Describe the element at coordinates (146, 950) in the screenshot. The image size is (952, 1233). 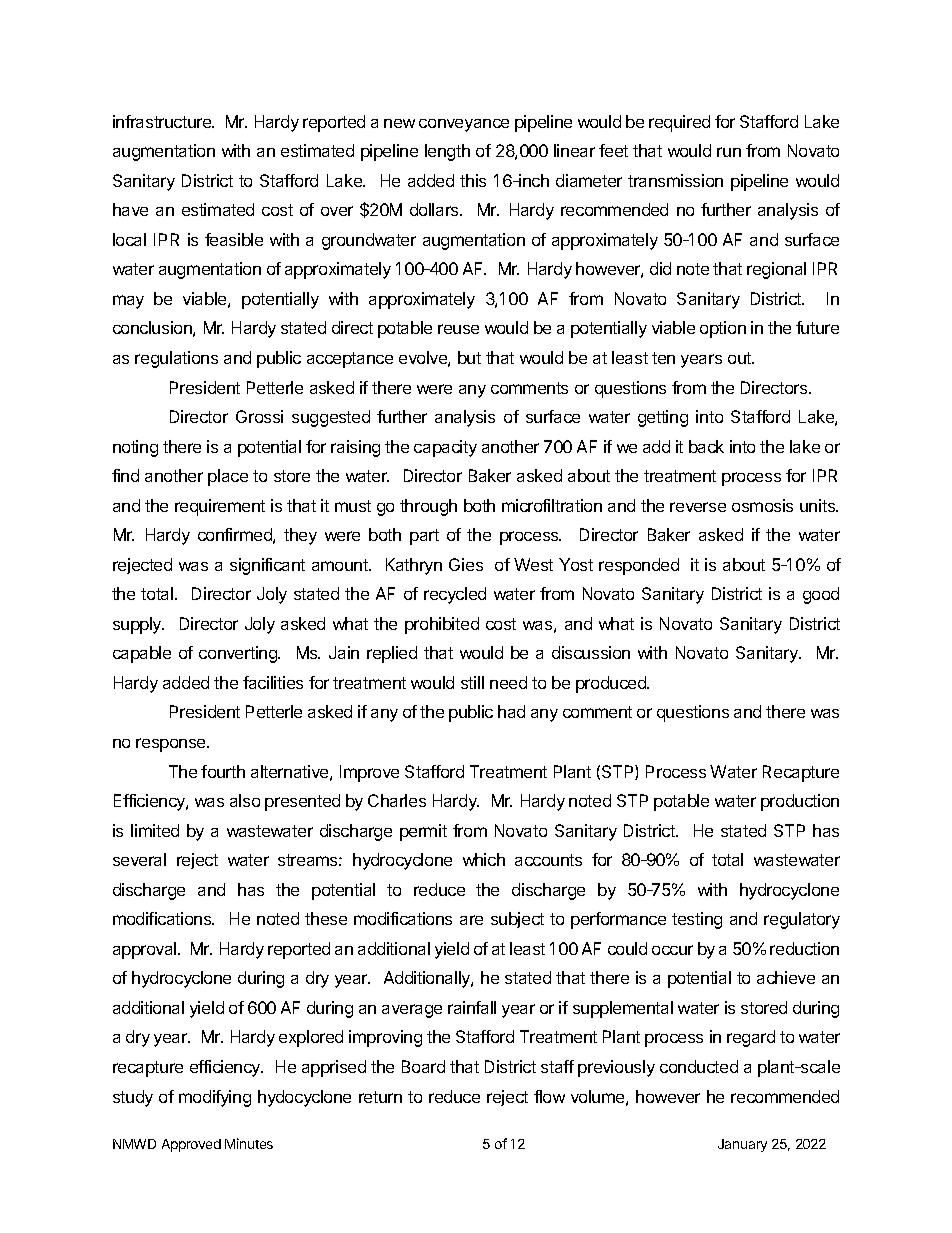
I see `approval` at that location.
